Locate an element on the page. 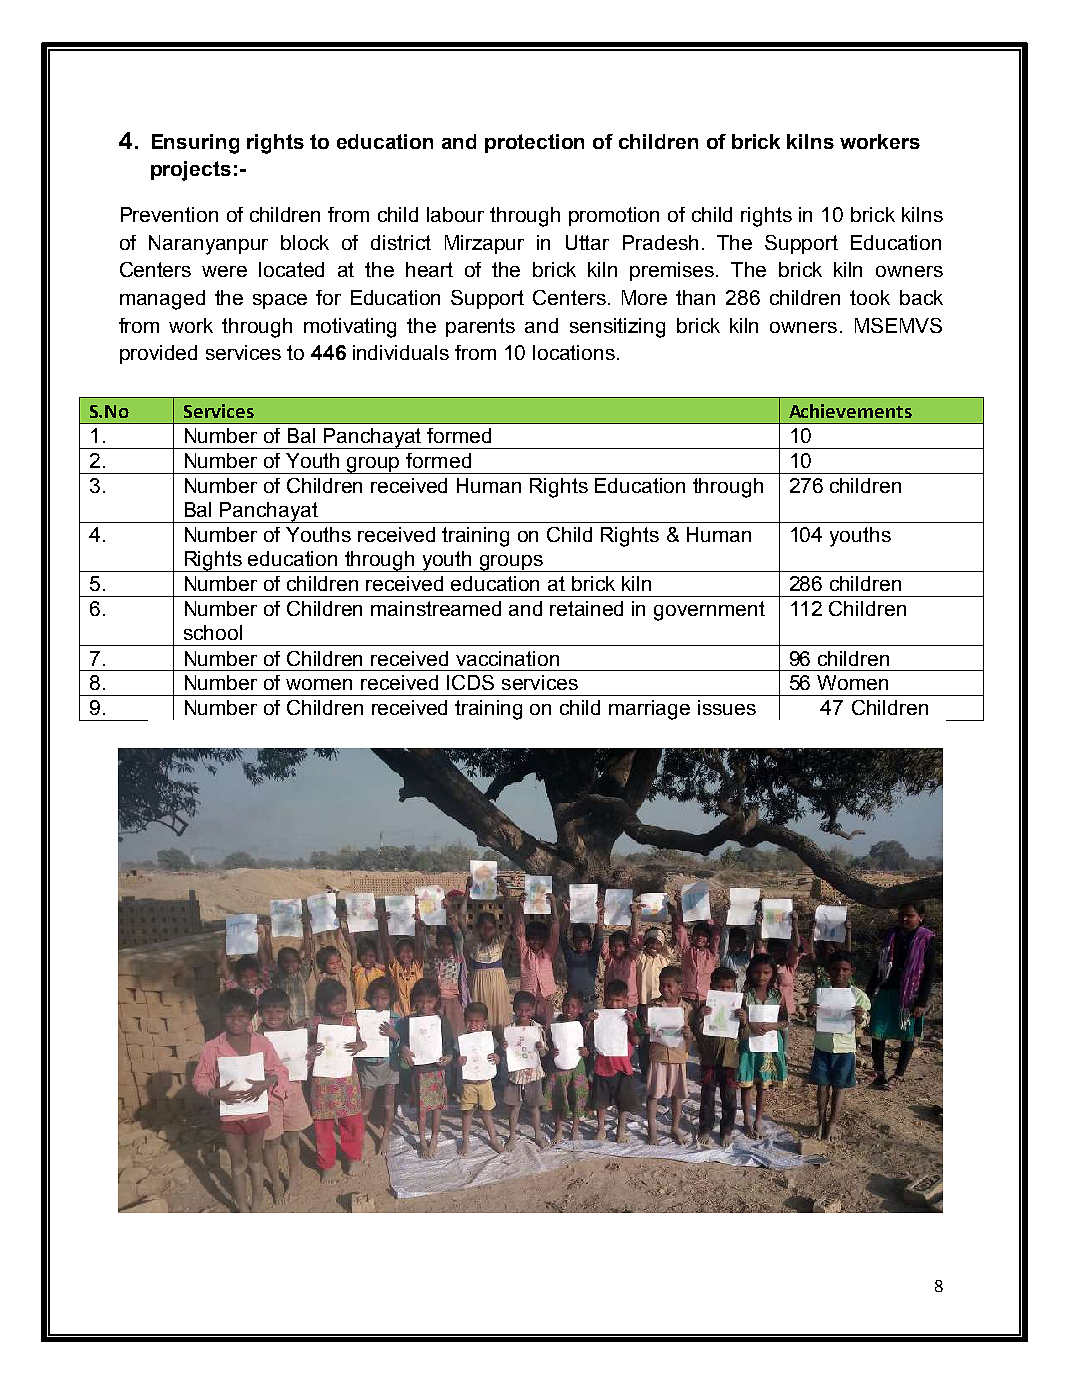 This document has height=1383, width=1069. vaccination is located at coordinates (507, 658).
